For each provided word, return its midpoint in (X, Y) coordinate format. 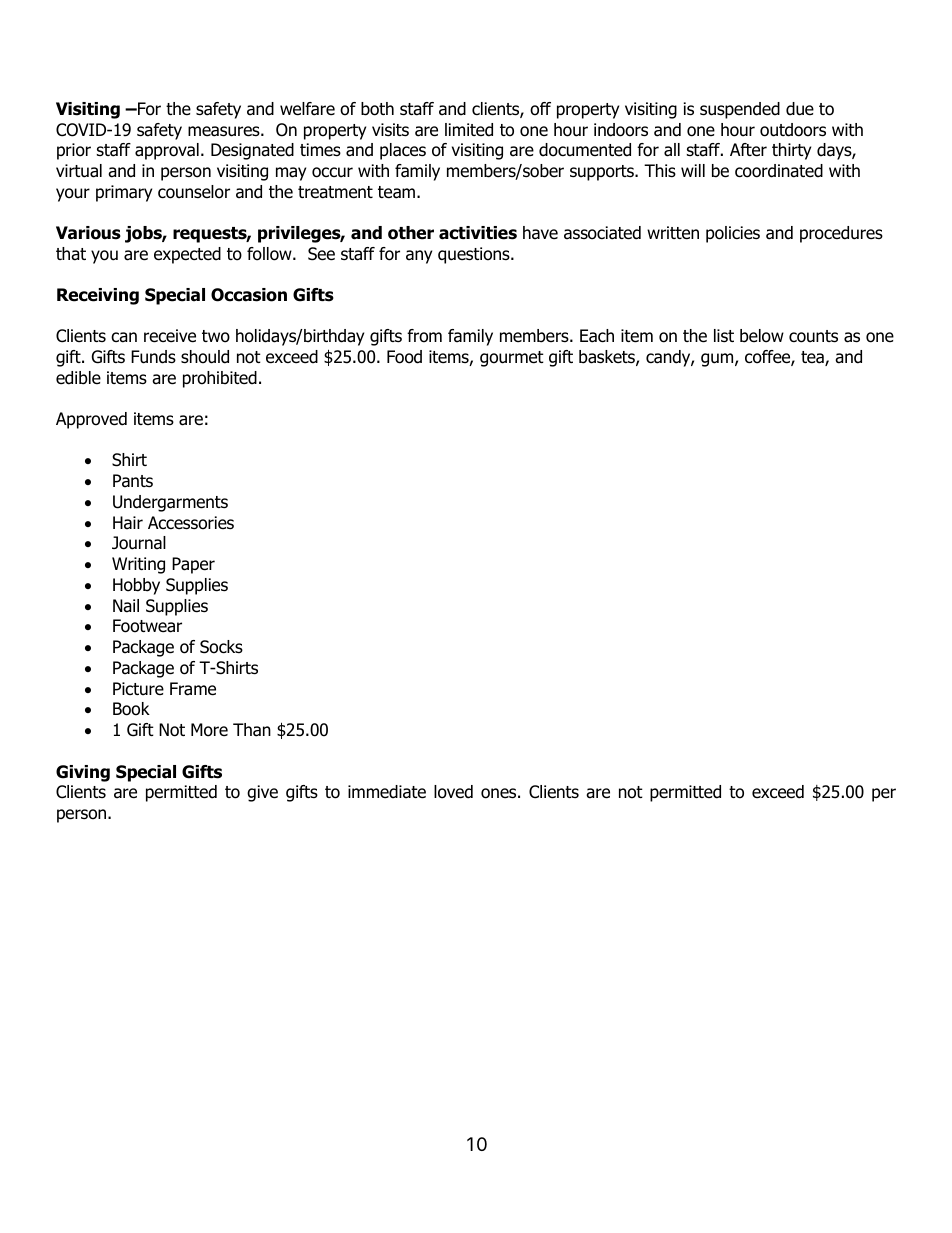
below (762, 336)
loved (453, 792)
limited (469, 130)
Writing (138, 565)
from (424, 336)
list (724, 336)
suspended (740, 110)
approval (167, 151)
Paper (193, 565)
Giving (83, 773)
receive (170, 336)
